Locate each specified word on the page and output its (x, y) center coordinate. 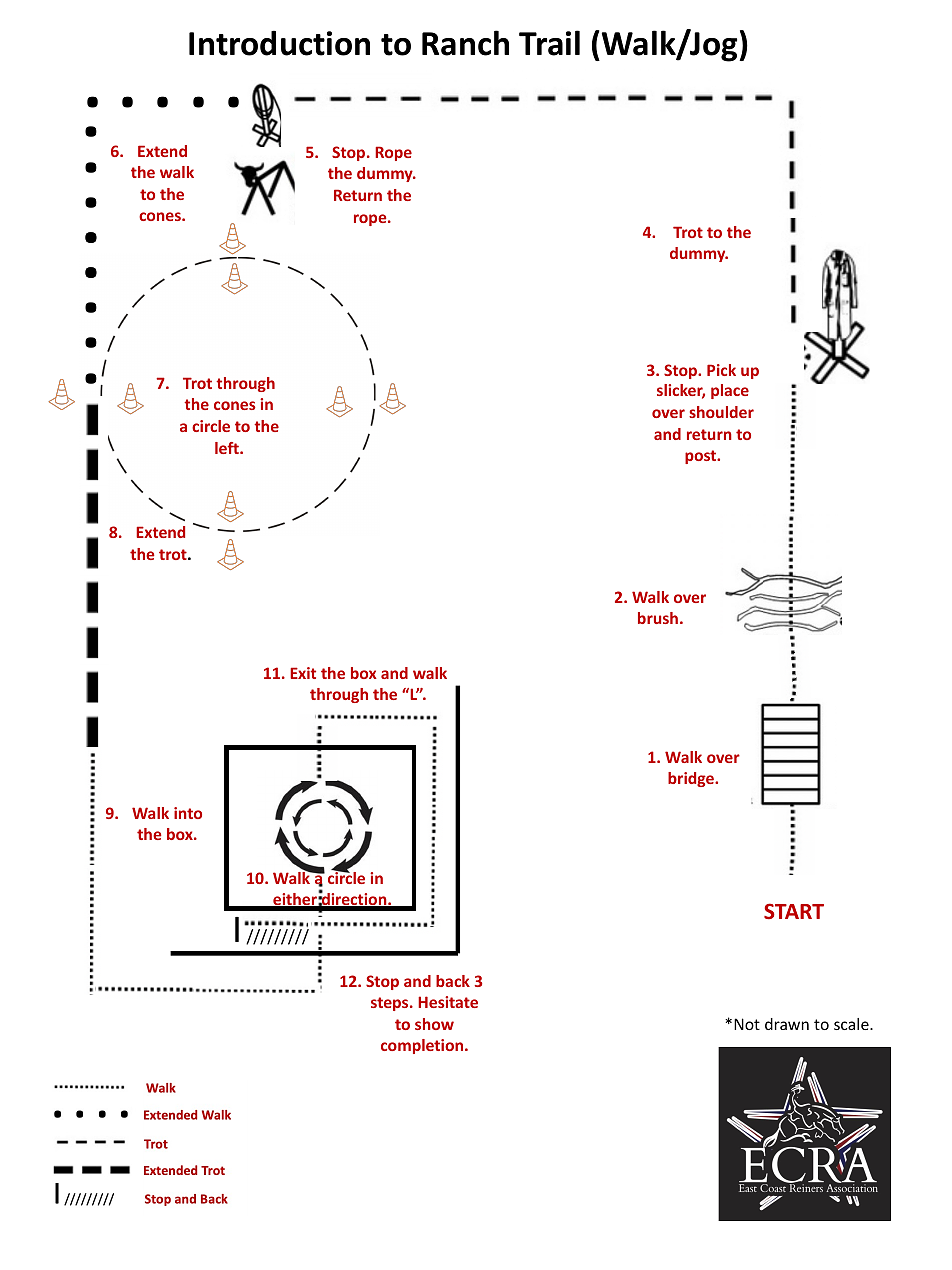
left (228, 448)
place (730, 391)
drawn (787, 1024)
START (794, 911)
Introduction (279, 43)
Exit (303, 673)
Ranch (465, 43)
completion (423, 1046)
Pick (721, 370)
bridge (692, 779)
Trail (549, 43)
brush (658, 618)
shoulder (721, 412)
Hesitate (448, 1002)
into (188, 813)
